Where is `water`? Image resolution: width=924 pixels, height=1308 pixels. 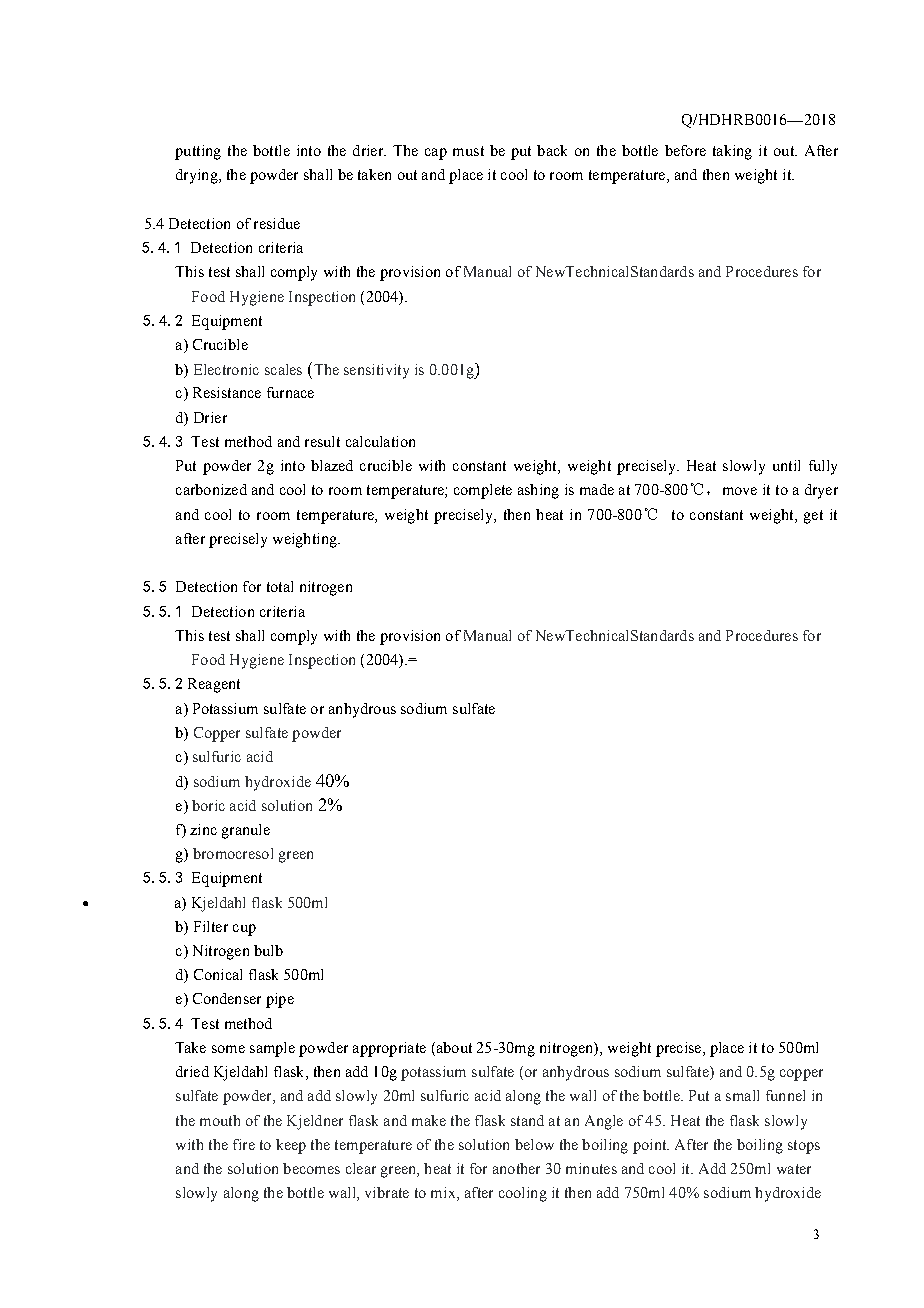
water is located at coordinates (794, 1169).
